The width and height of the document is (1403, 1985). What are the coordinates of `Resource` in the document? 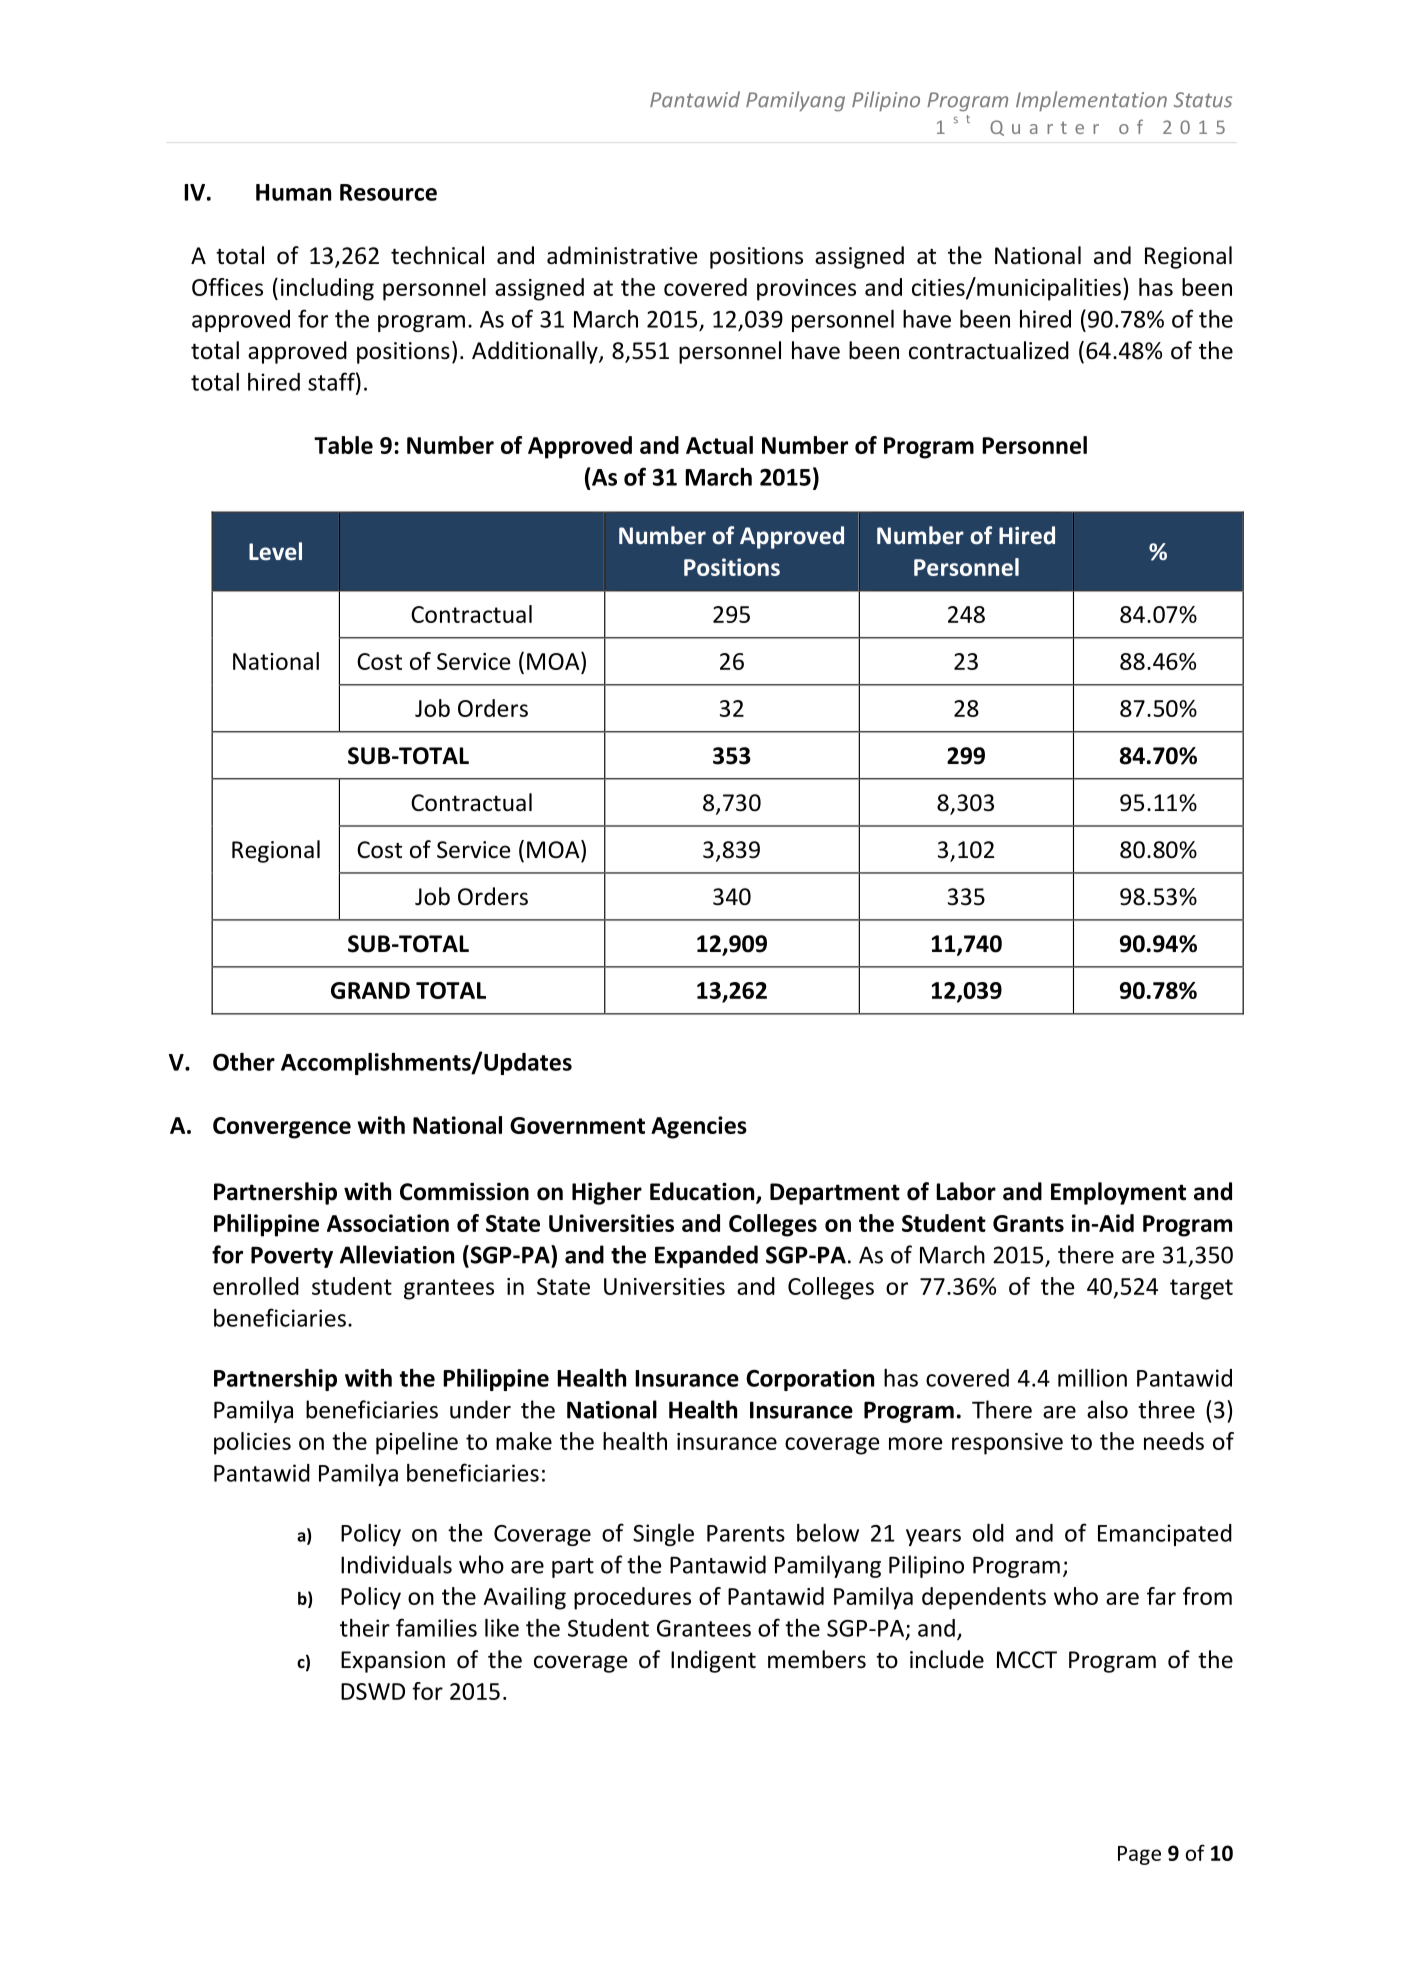 It's located at (388, 192).
